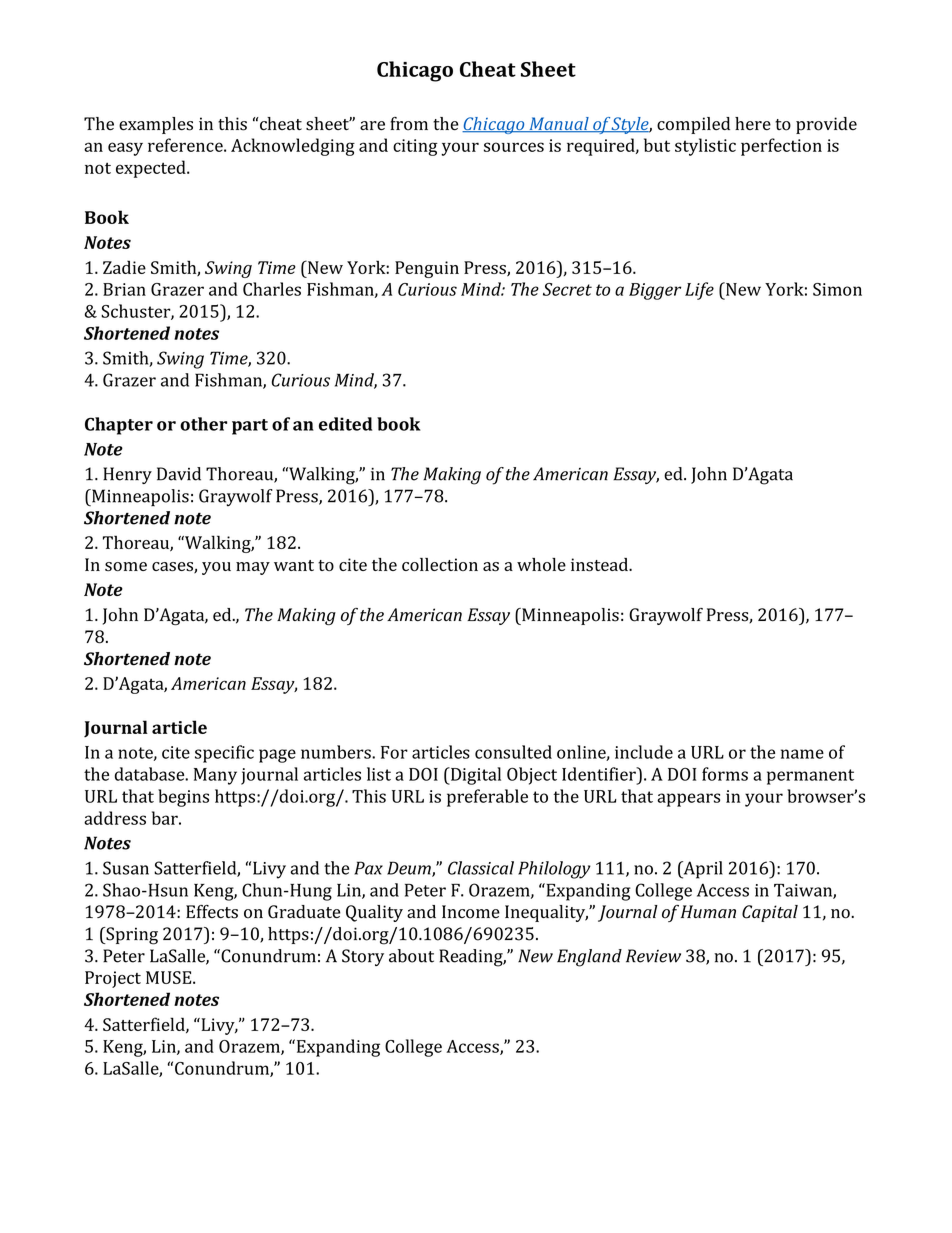 This image has width=952, height=1233. I want to click on sources, so click(514, 147).
